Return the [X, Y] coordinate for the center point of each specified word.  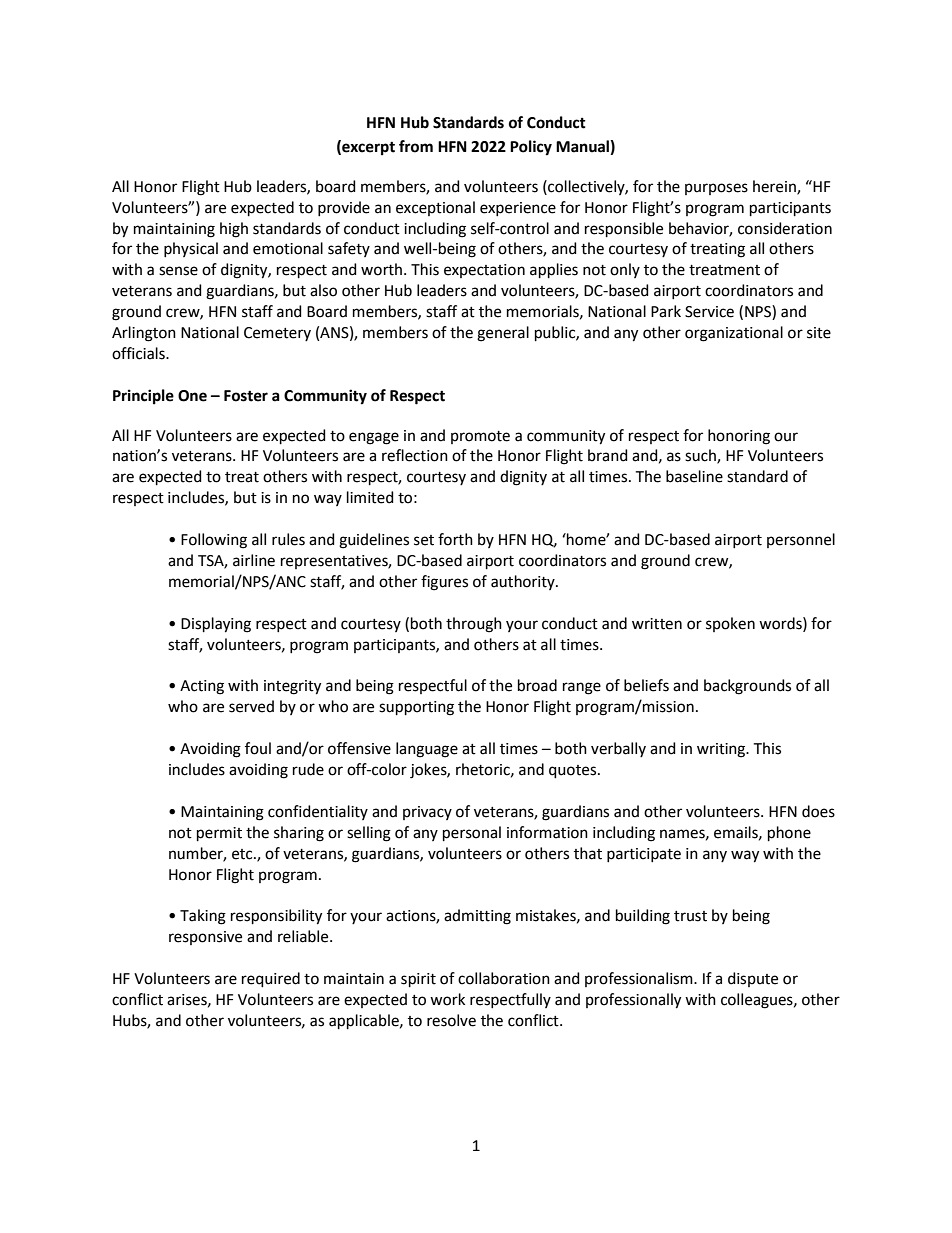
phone [789, 833]
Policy [531, 148]
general [503, 334]
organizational [734, 334]
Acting [202, 687]
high [234, 230]
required [271, 979]
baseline [694, 476]
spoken [730, 624]
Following [214, 541]
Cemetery [277, 334]
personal [472, 833]
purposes [716, 189]
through [474, 625]
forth [455, 539]
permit [219, 834]
